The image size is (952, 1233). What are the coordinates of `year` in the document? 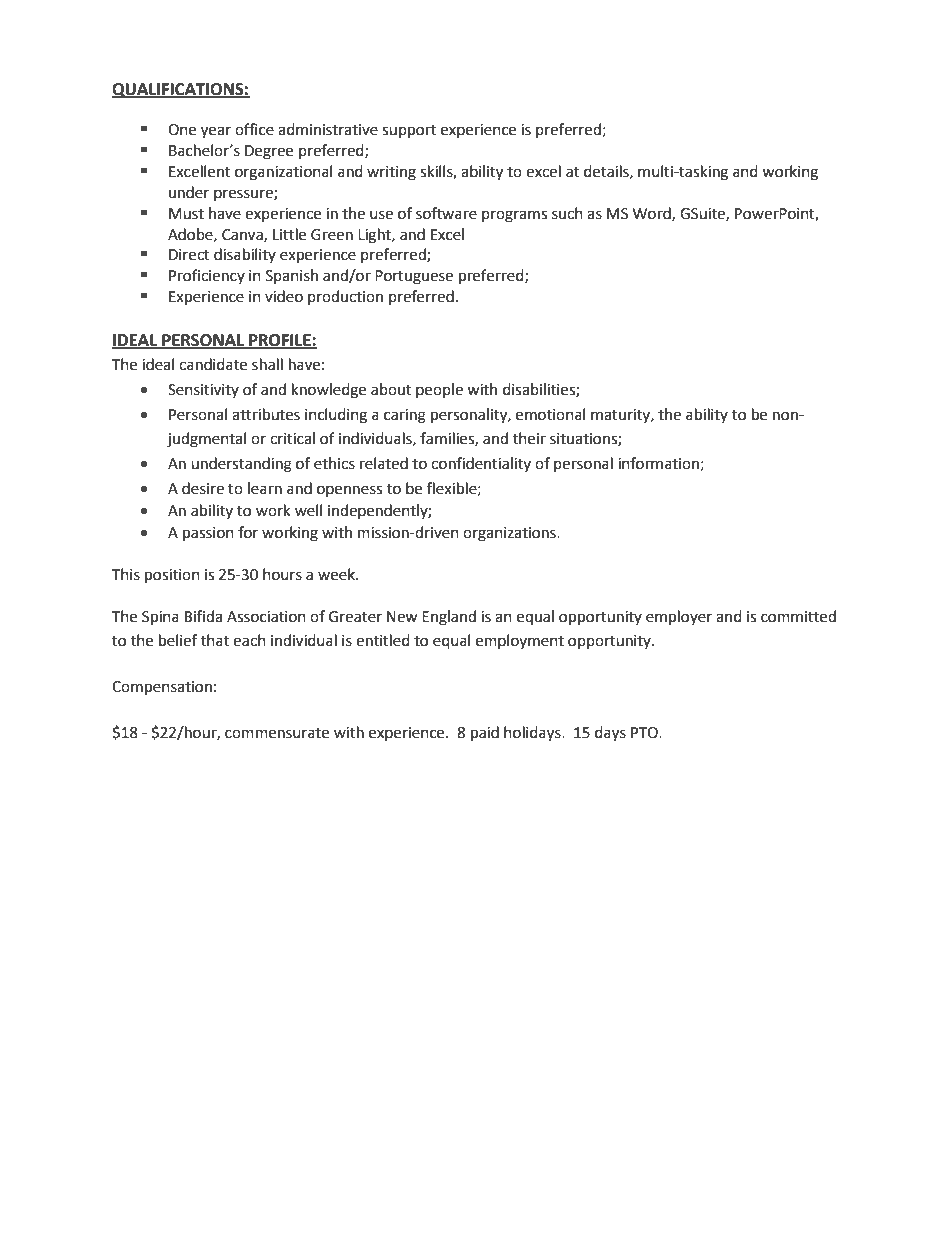 It's located at (216, 132).
